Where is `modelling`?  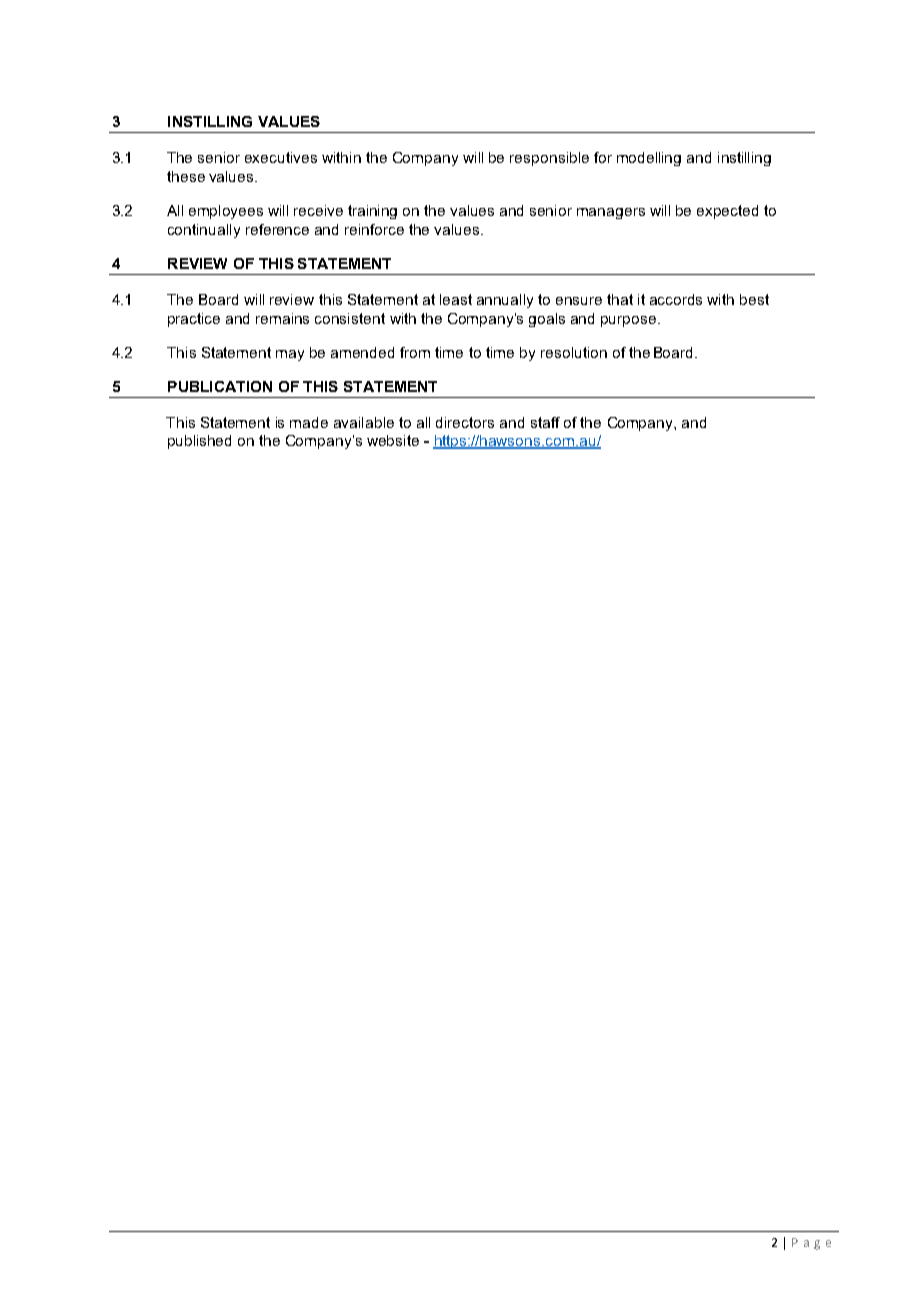 modelling is located at coordinates (649, 159).
